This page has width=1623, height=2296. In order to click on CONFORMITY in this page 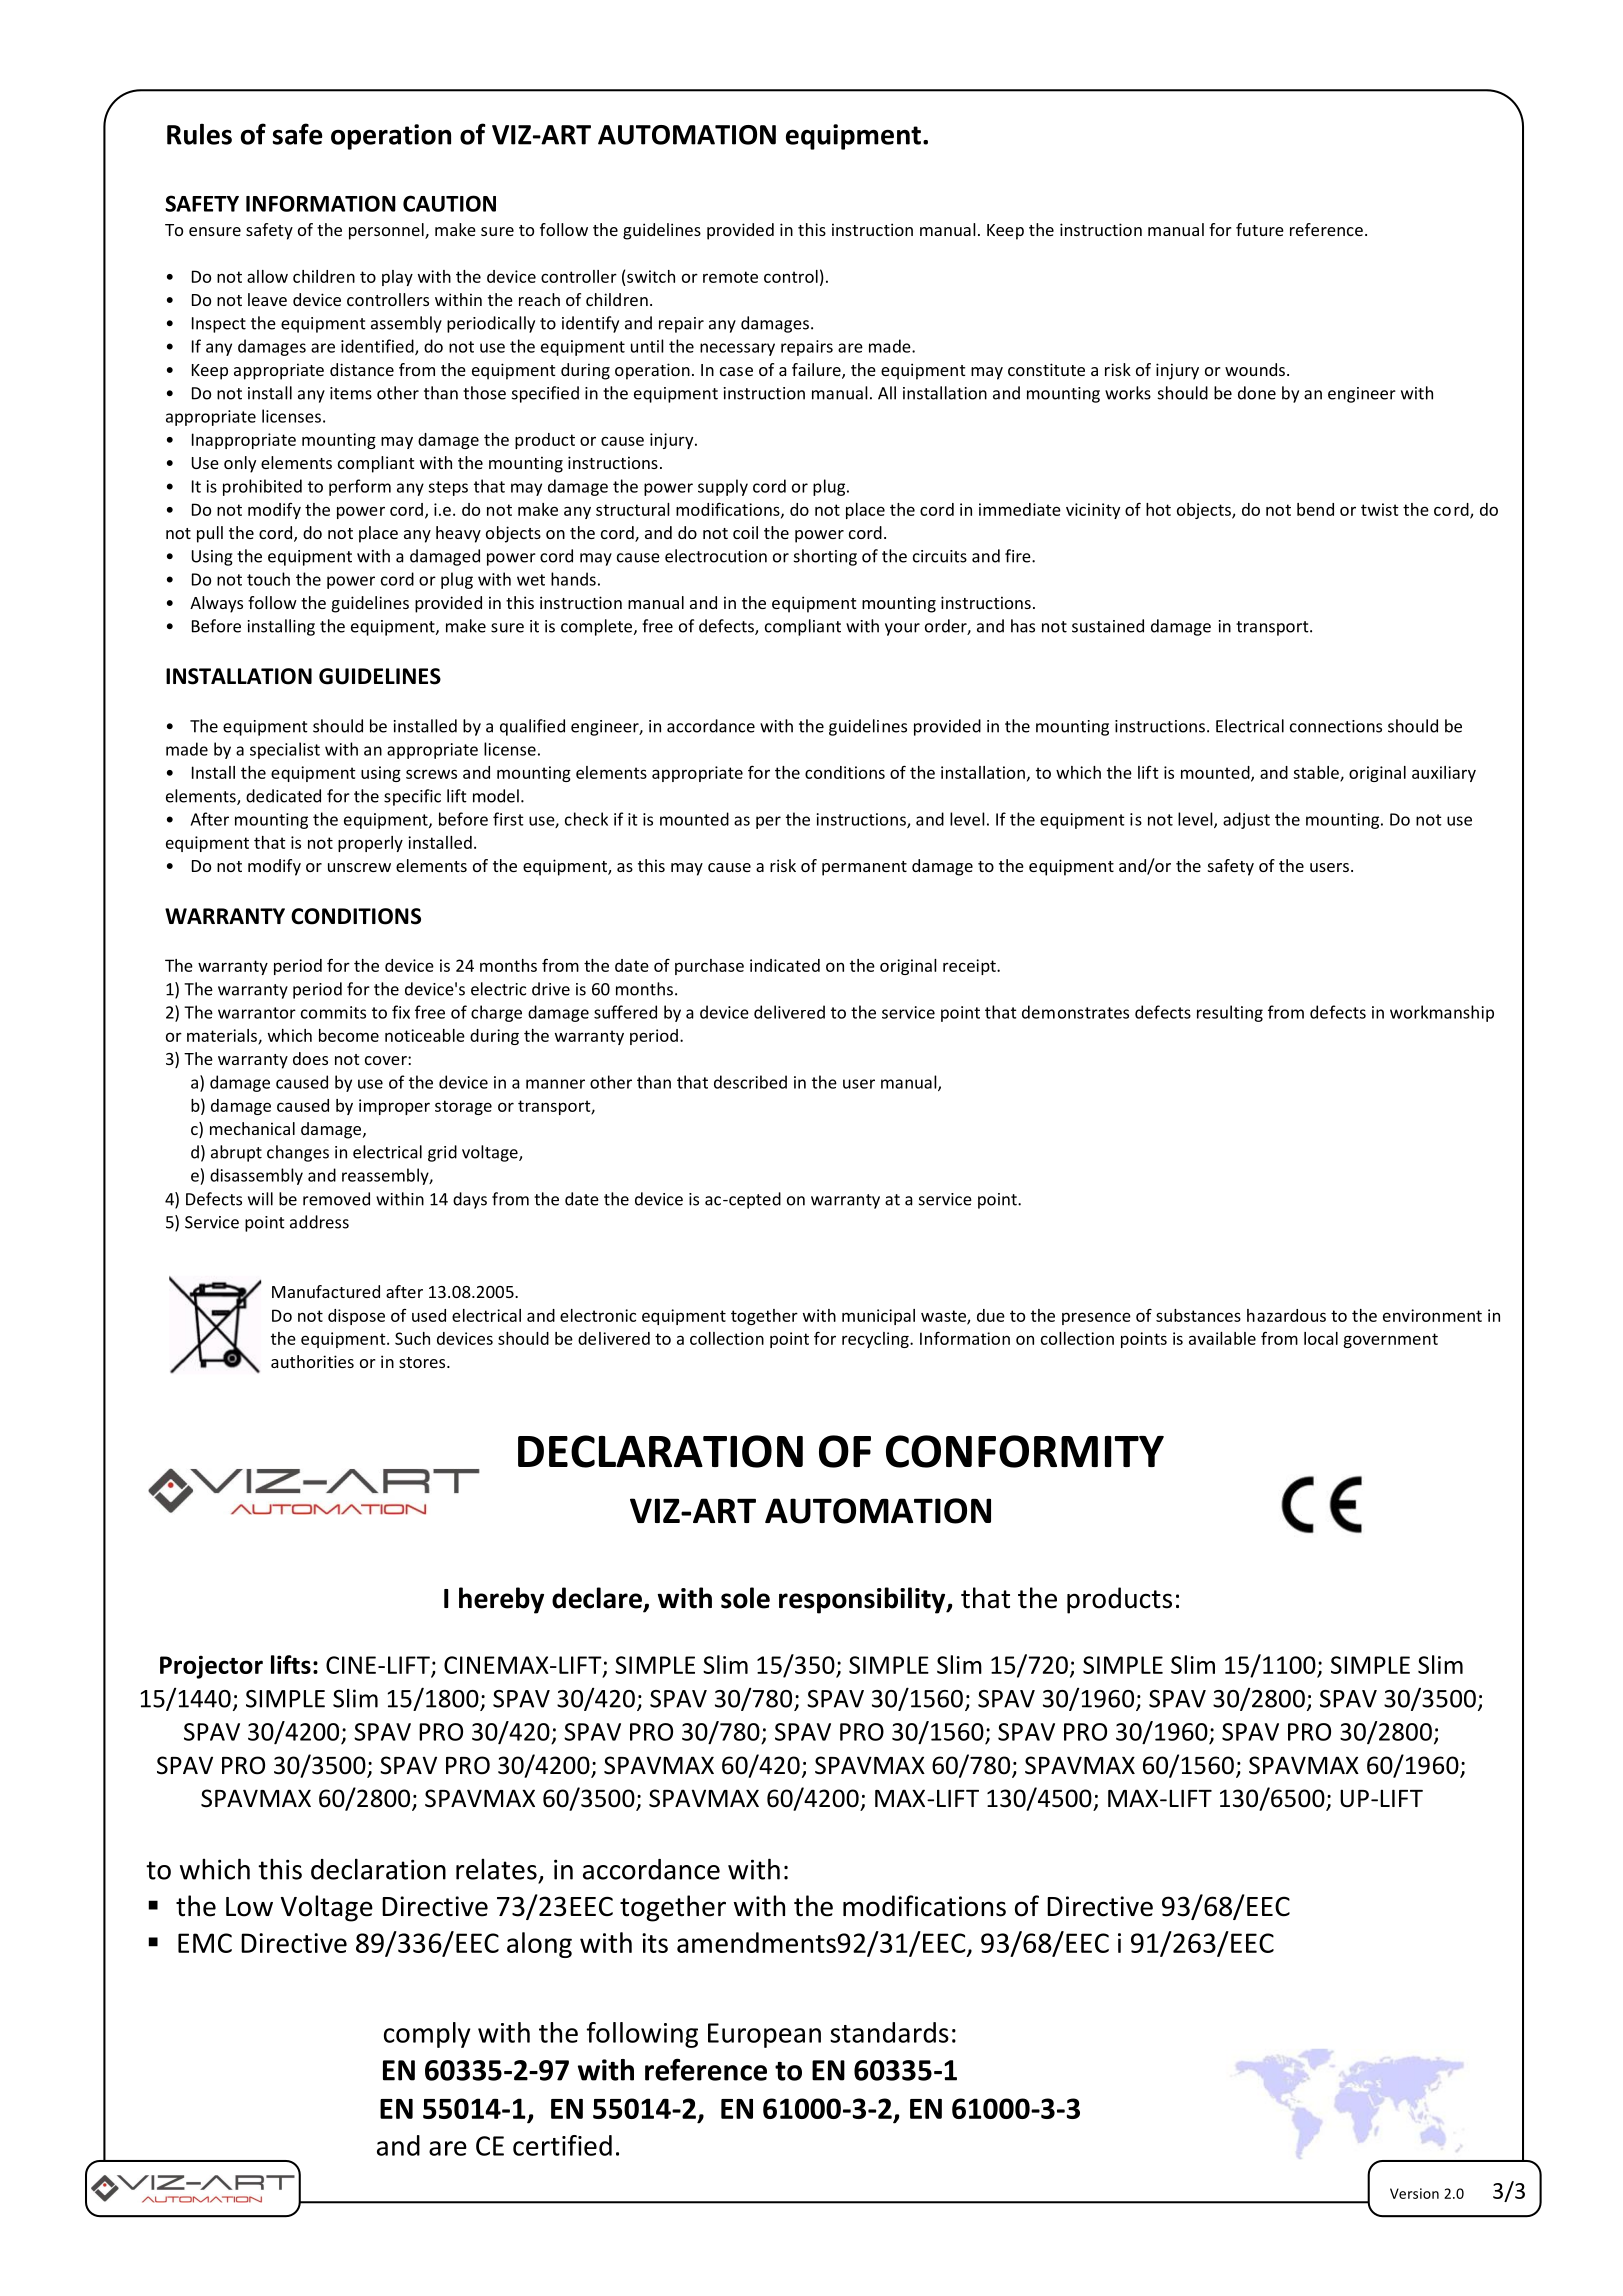, I will do `click(1025, 1451)`.
